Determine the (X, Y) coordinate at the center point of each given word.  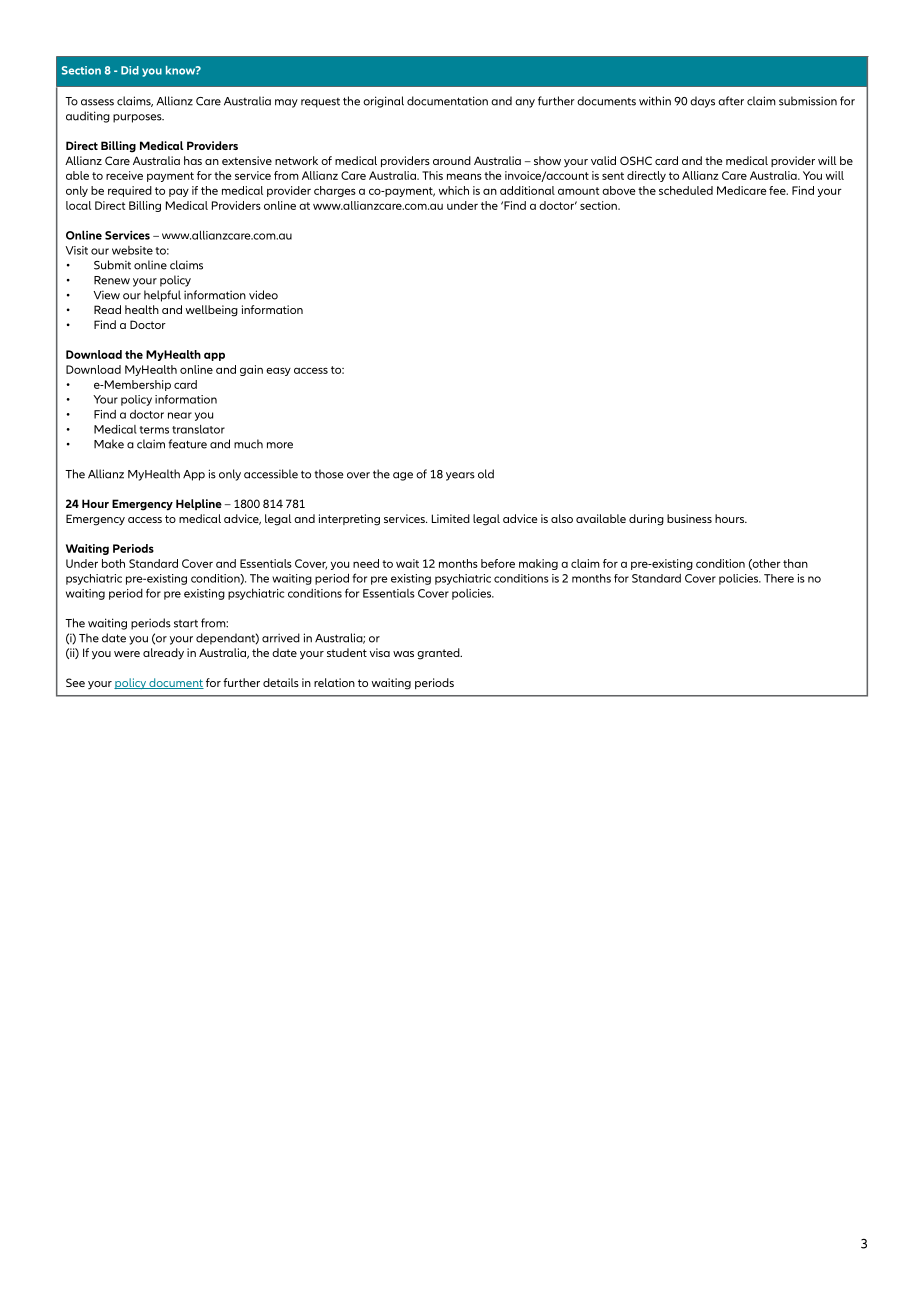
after (731, 101)
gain (251, 370)
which (454, 190)
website (132, 250)
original (383, 102)
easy (278, 371)
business (689, 518)
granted (439, 654)
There (779, 578)
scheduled (686, 190)
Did (130, 70)
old (486, 474)
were (127, 654)
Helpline (199, 504)
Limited (451, 518)
